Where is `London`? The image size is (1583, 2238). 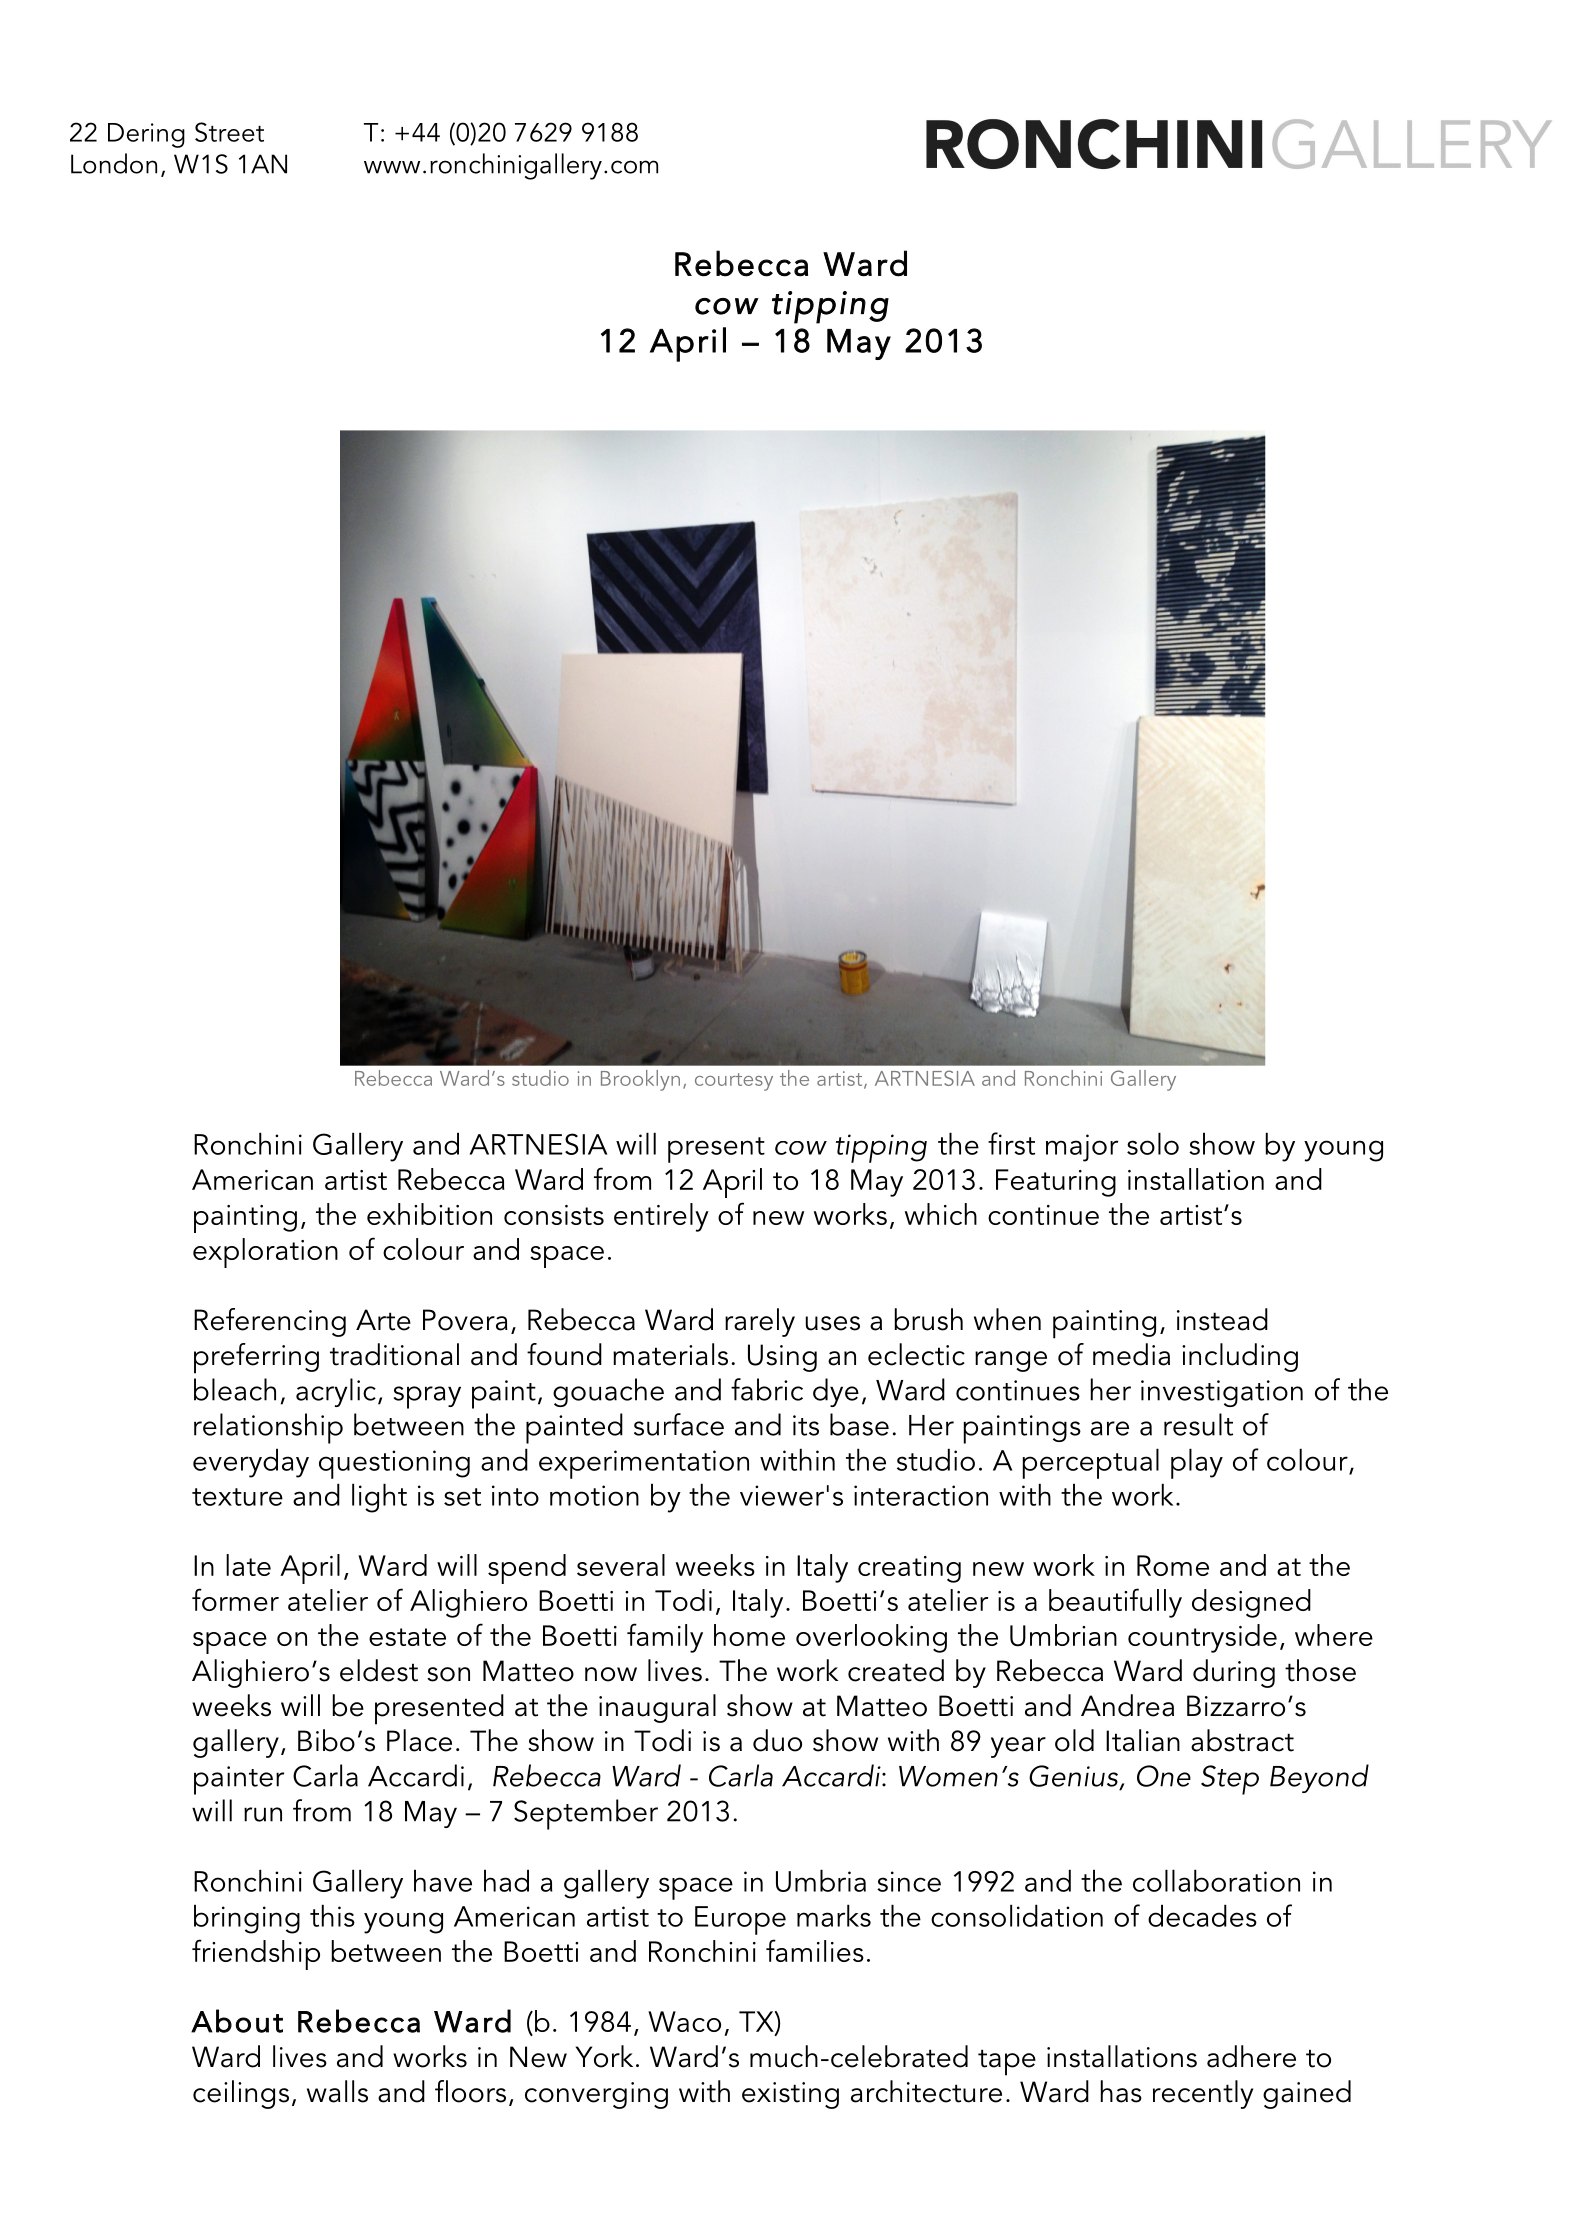 London is located at coordinates (114, 163).
